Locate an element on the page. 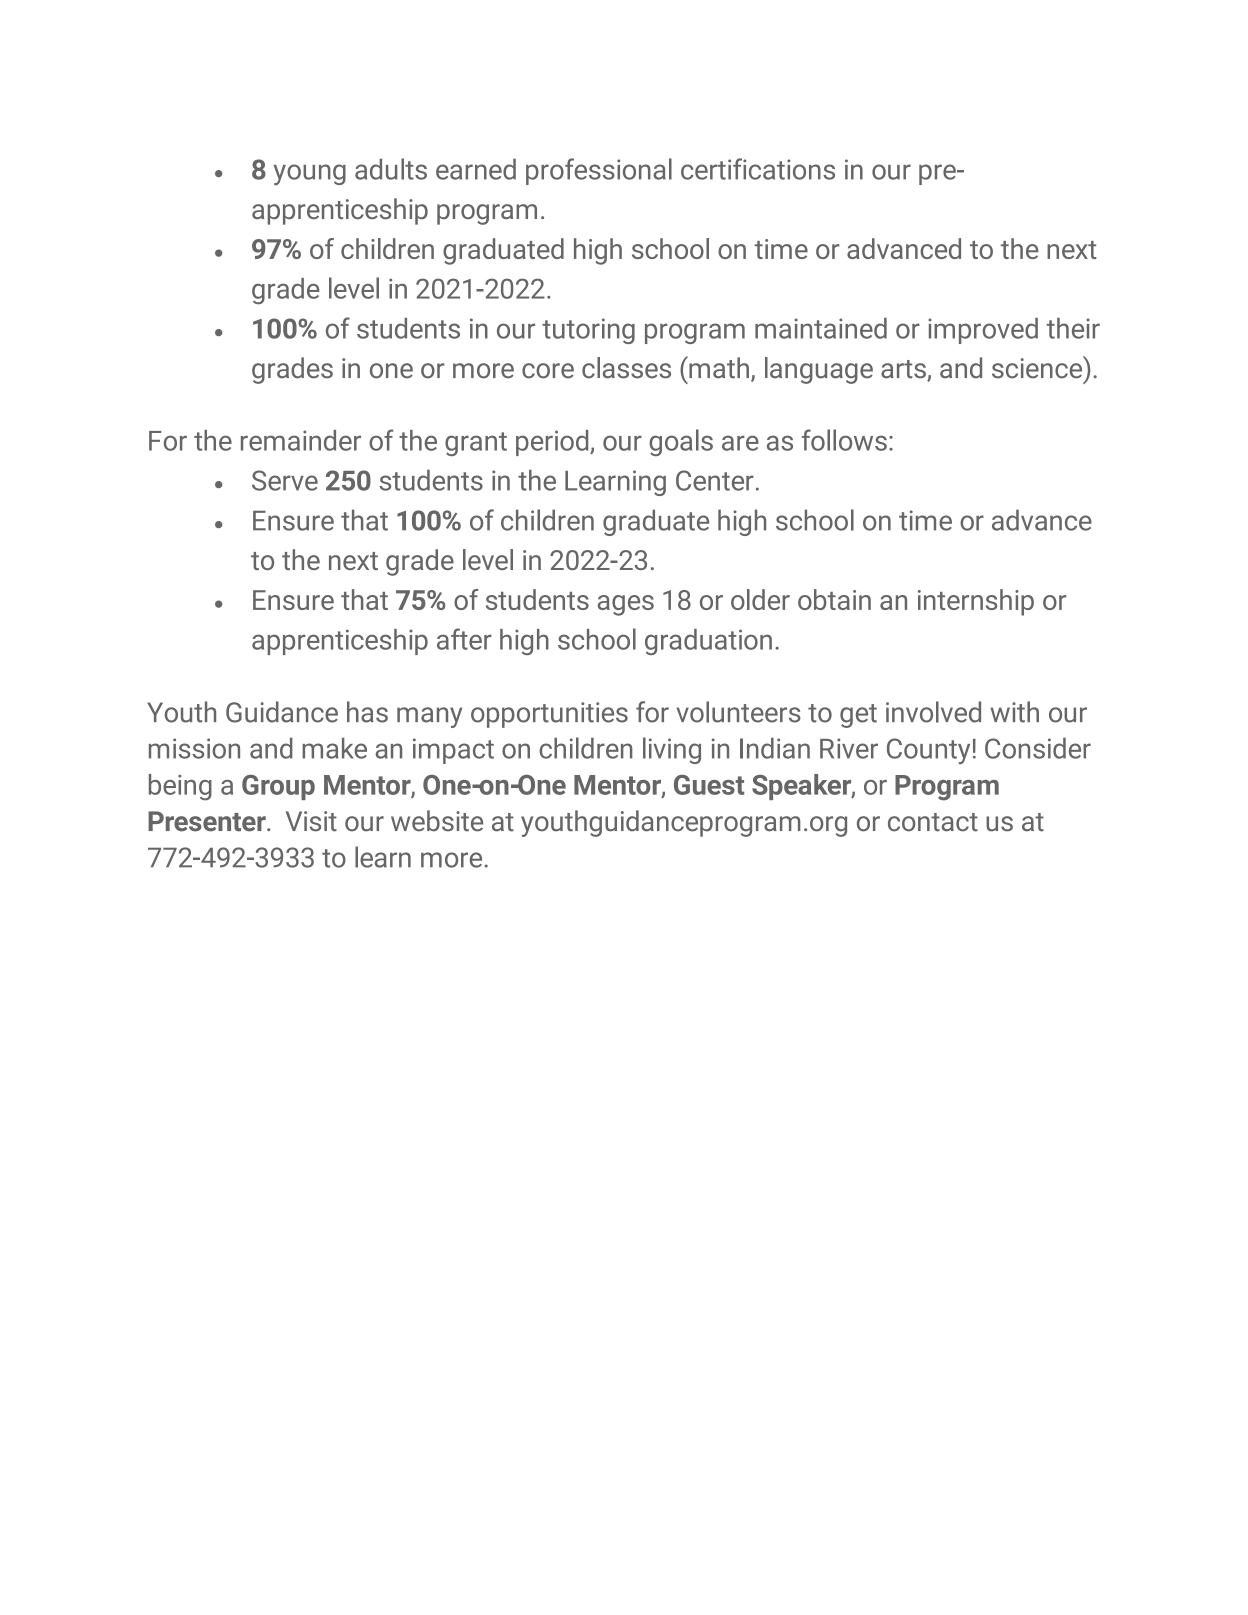  internship is located at coordinates (976, 602).
